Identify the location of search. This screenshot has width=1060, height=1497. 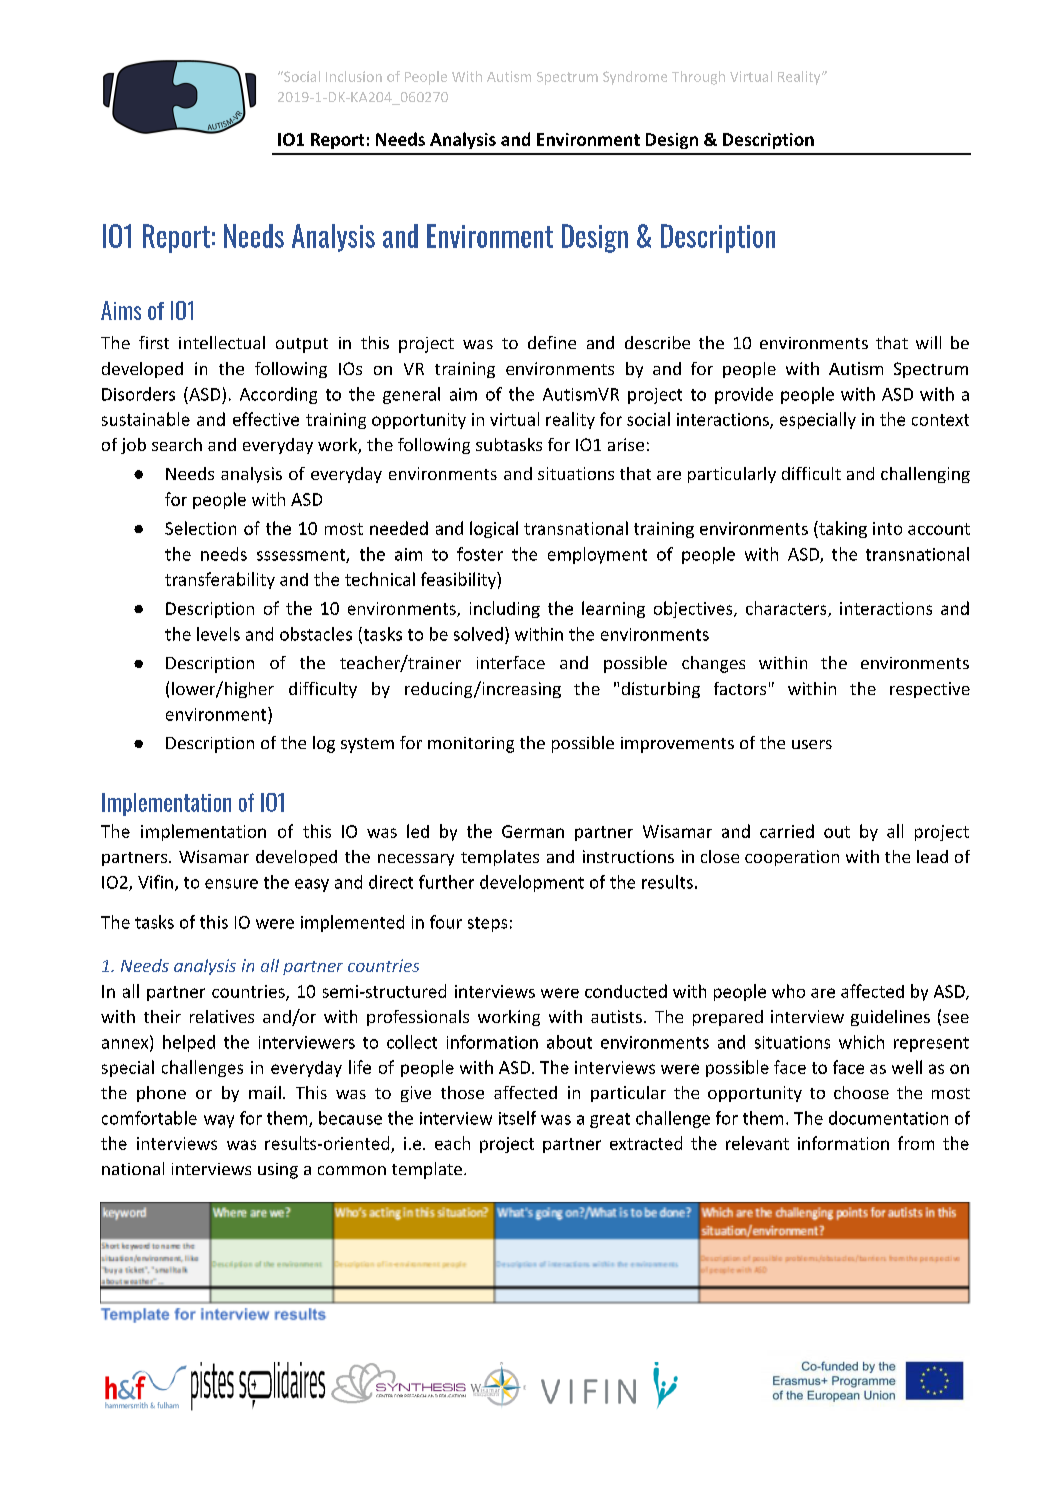
(177, 444).
